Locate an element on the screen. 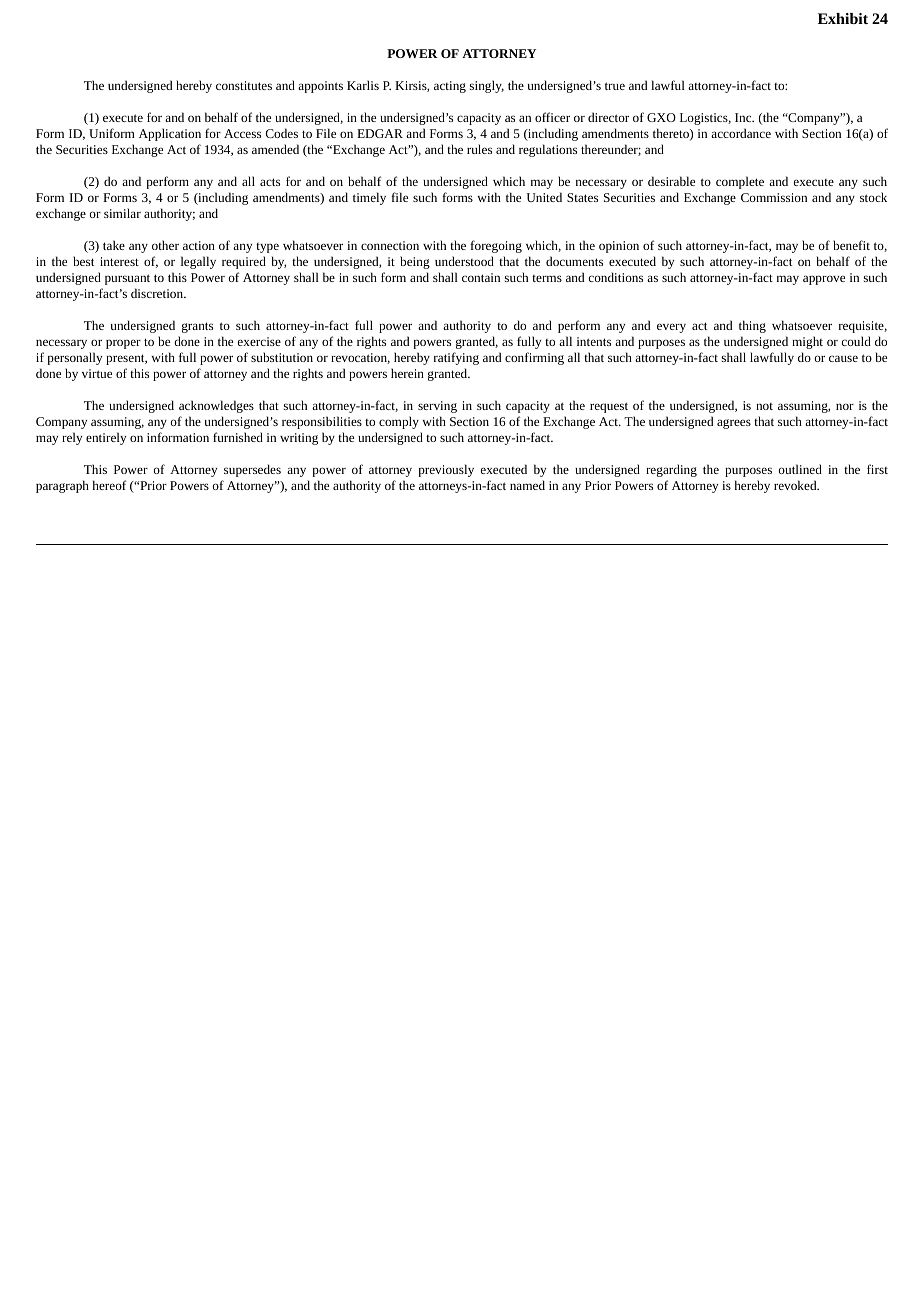 The height and width of the screenshot is (1308, 924). constitutes is located at coordinates (244, 85).
